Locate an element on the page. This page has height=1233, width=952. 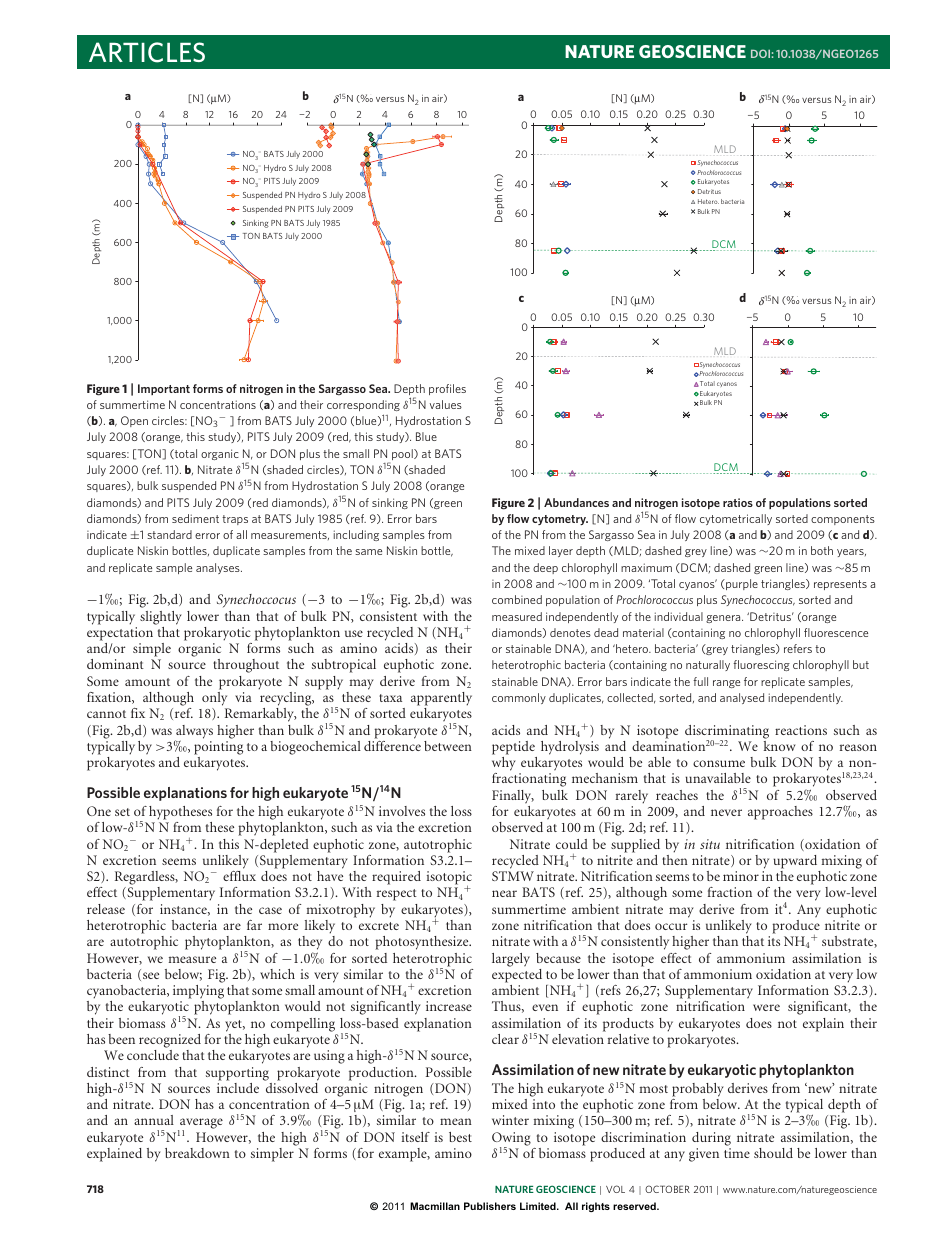
combined is located at coordinates (517, 599).
